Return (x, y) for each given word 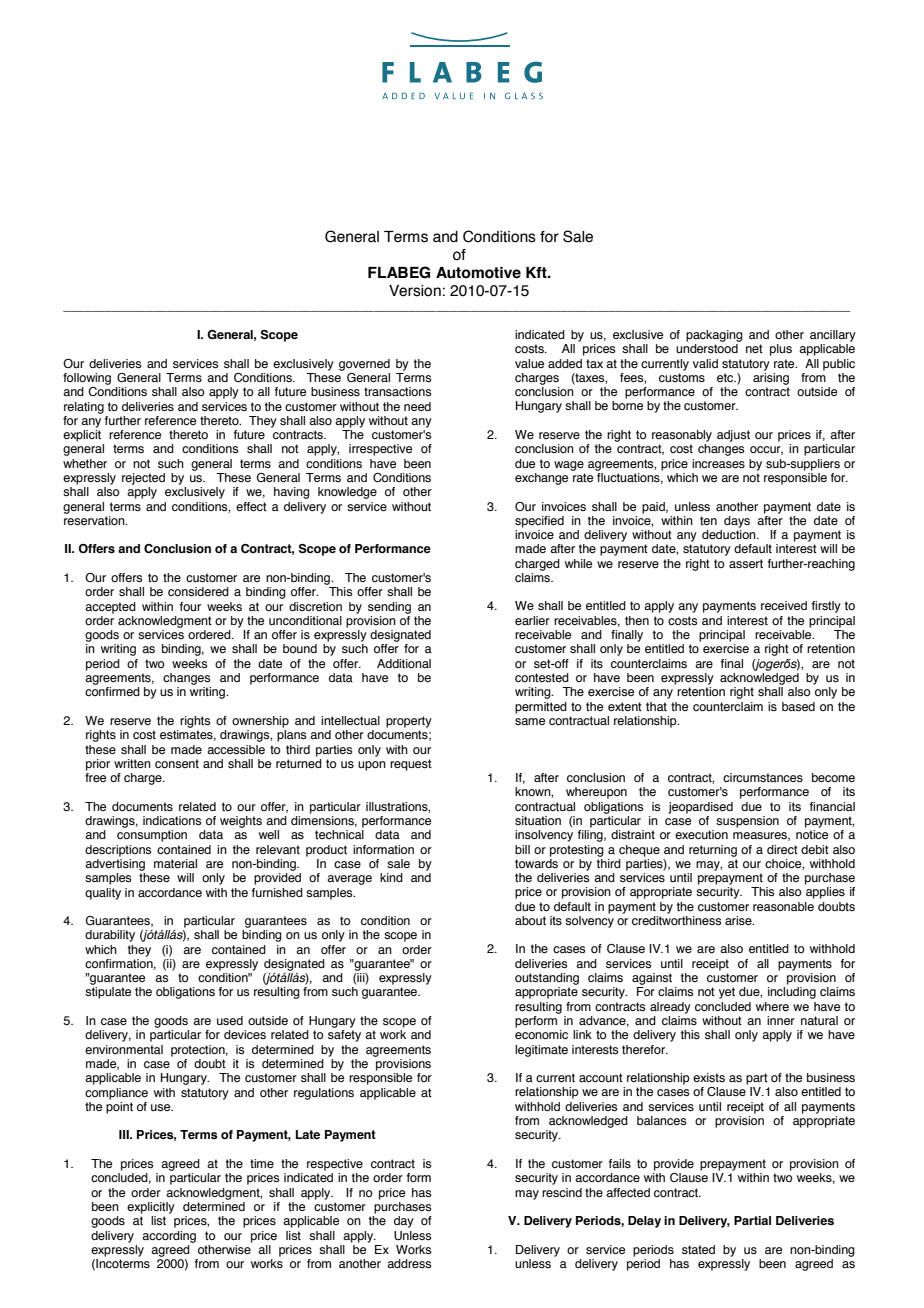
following (87, 379)
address (409, 1263)
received (784, 605)
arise (739, 920)
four (190, 606)
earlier (532, 620)
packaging (714, 336)
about (530, 920)
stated (698, 1249)
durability (110, 936)
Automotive (478, 273)
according (169, 1237)
